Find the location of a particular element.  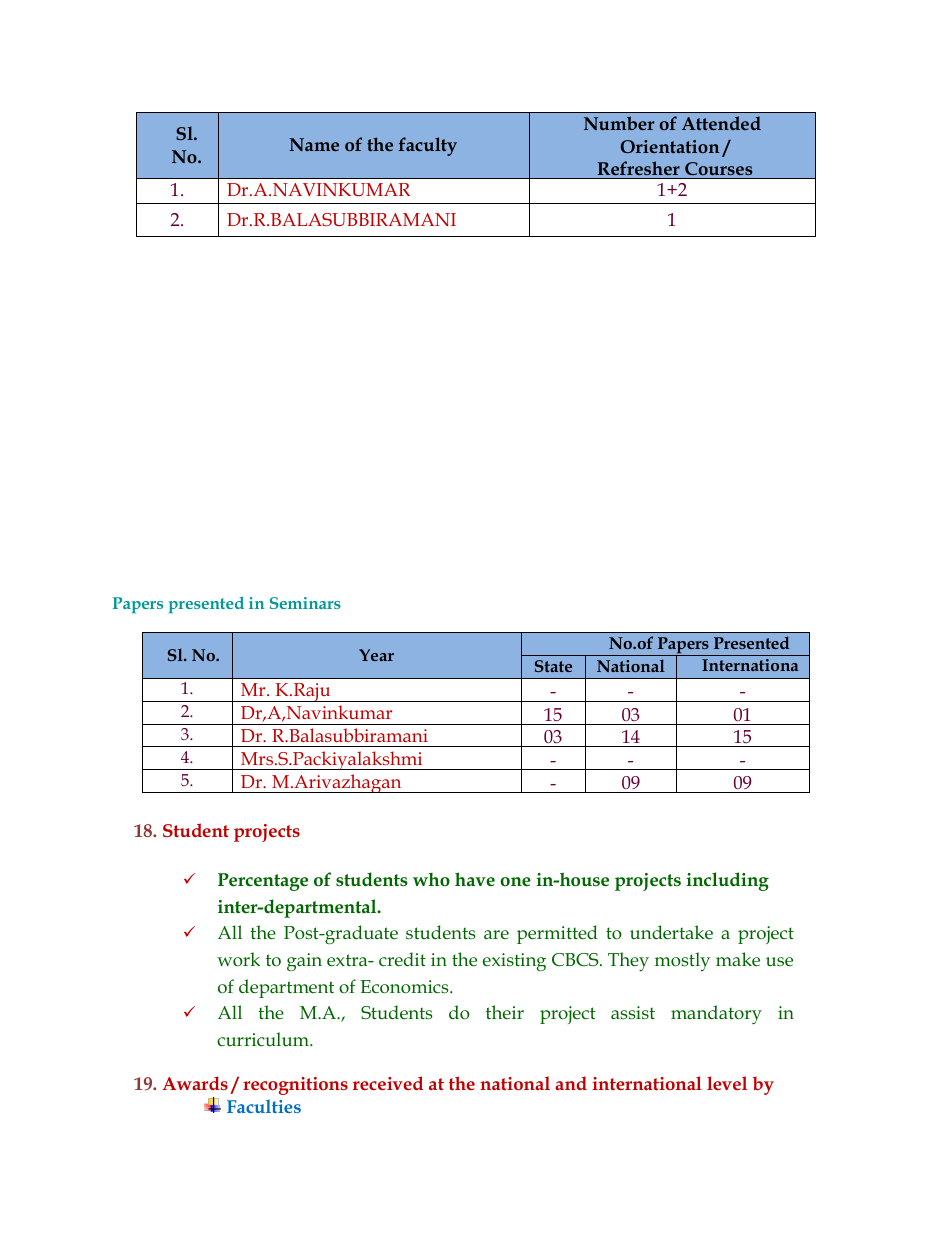

State is located at coordinates (553, 666).
